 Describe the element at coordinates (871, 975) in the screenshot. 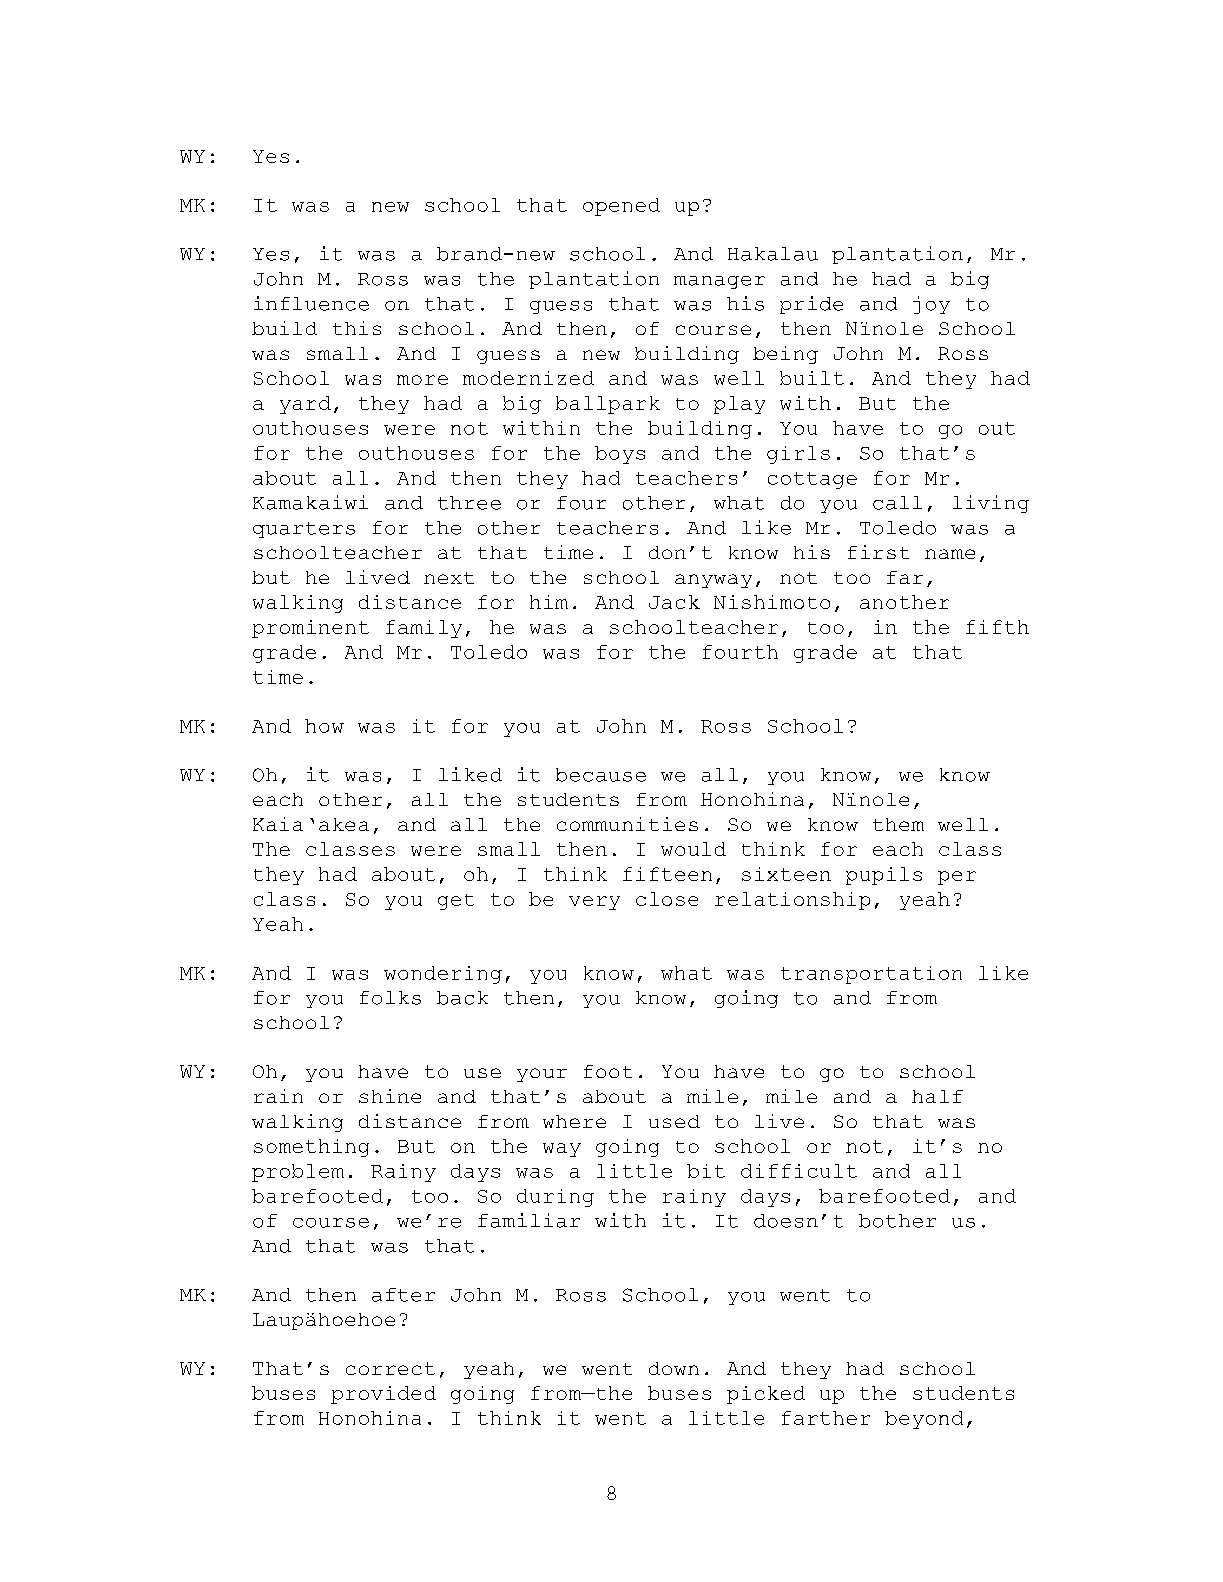

I see `transportation` at that location.
